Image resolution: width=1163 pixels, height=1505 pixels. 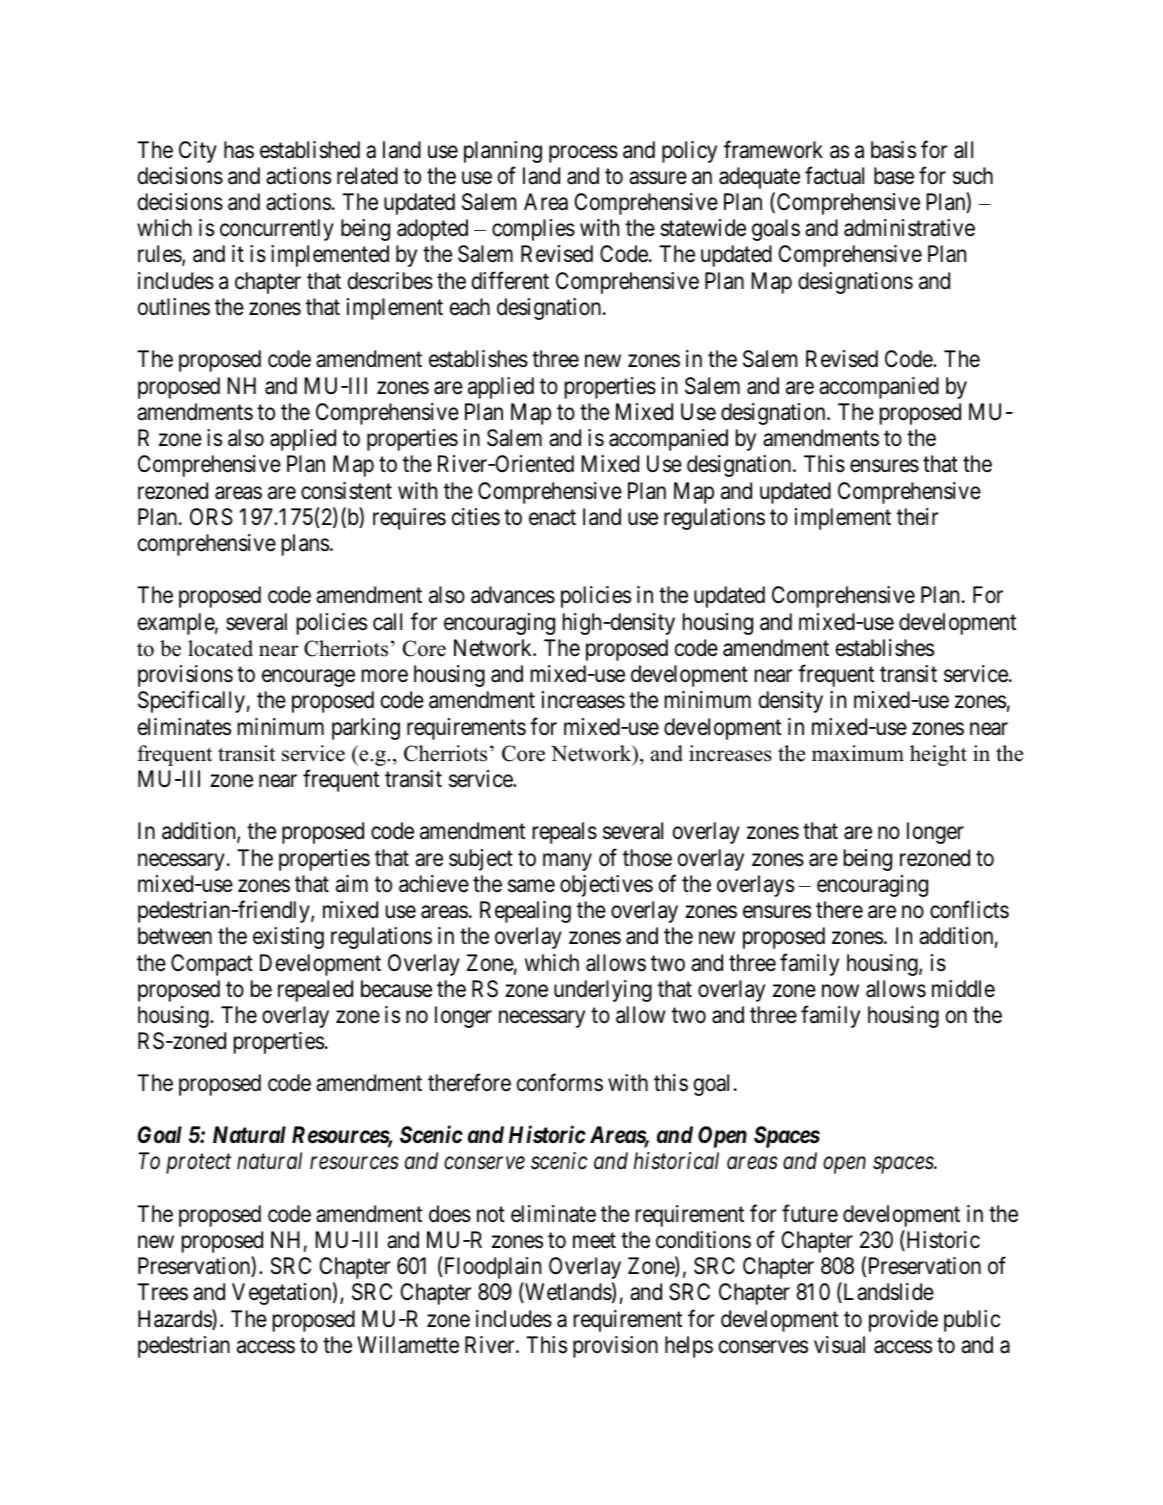 I want to click on maximum, so click(x=858, y=753).
